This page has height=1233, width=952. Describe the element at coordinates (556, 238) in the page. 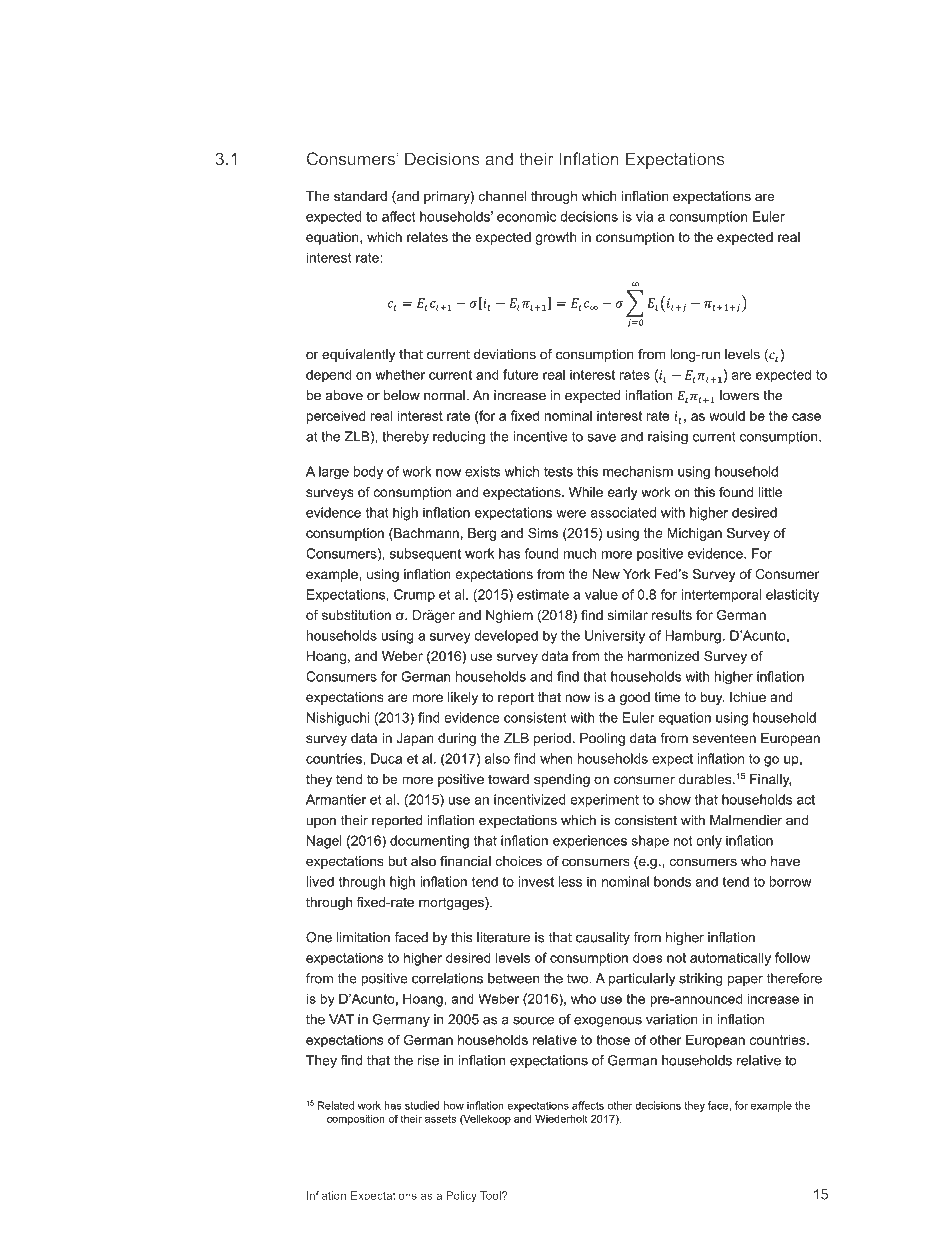

I see `growth` at that location.
